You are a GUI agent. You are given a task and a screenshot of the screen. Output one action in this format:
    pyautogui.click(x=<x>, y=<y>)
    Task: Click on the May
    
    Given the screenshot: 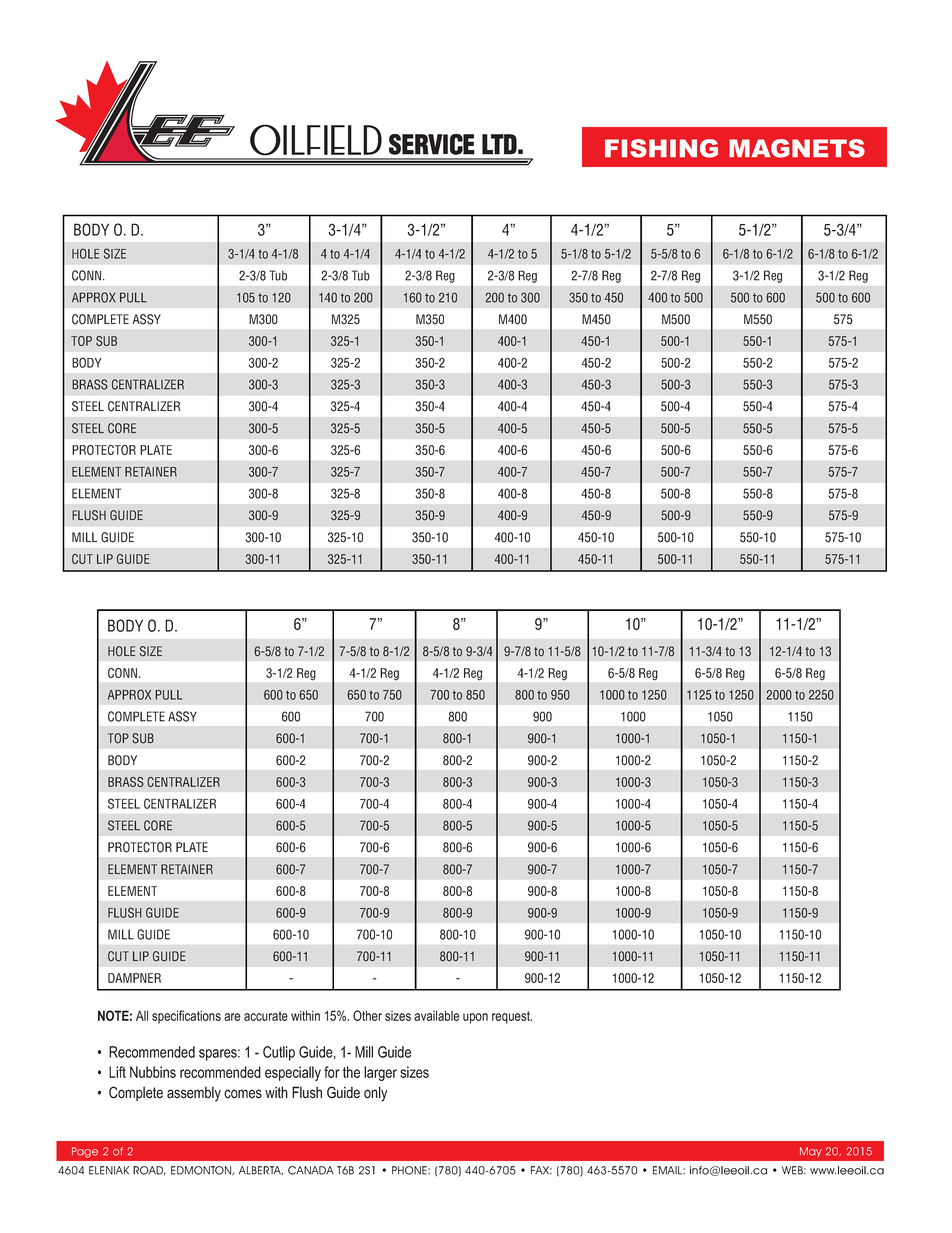 What is the action you would take?
    pyautogui.click(x=811, y=1152)
